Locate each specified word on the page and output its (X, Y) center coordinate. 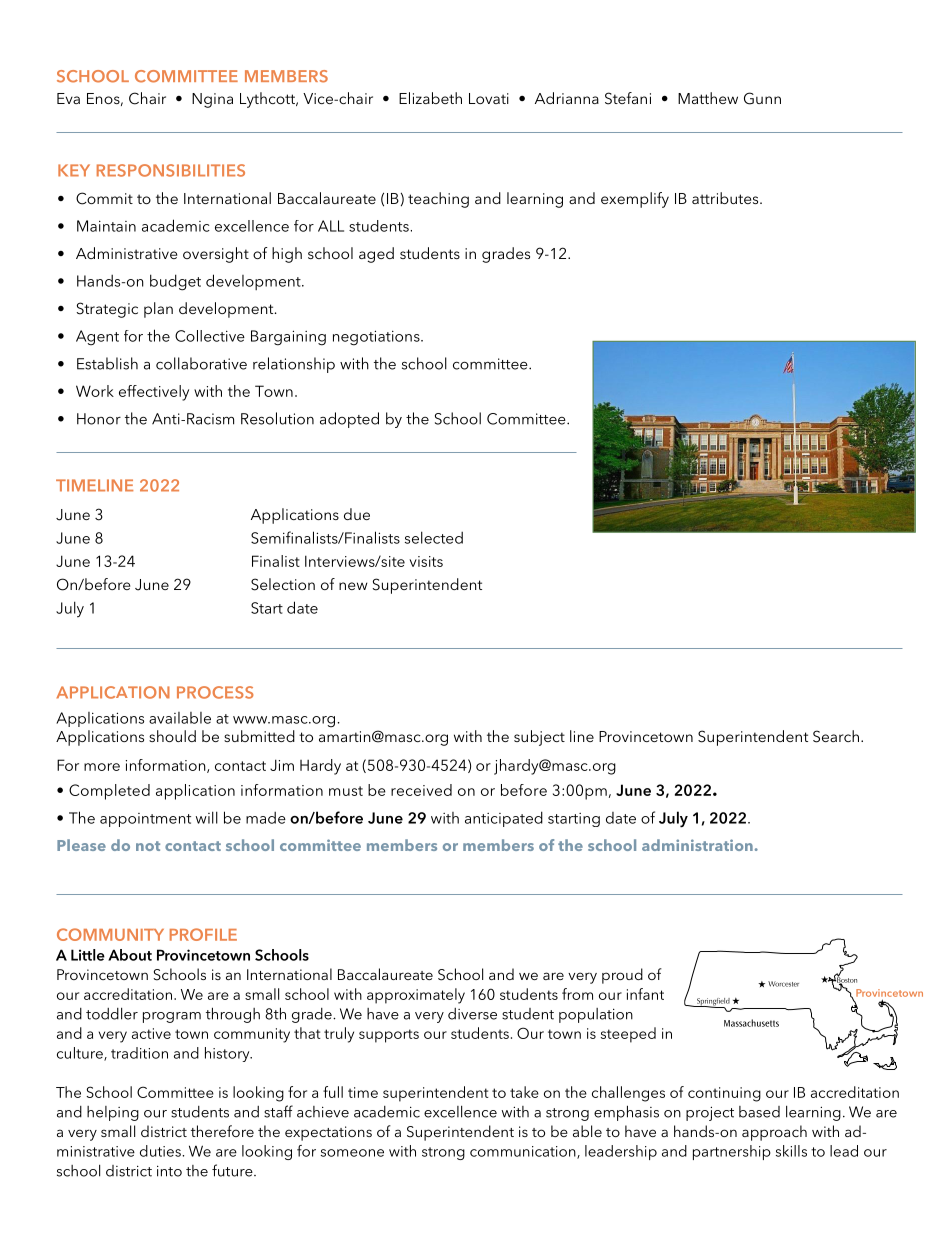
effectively (154, 393)
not (148, 846)
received (421, 790)
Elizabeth (430, 98)
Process (215, 692)
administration (697, 845)
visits (426, 561)
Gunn (762, 98)
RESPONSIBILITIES (171, 170)
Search (836, 736)
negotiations (377, 338)
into (169, 1171)
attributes (726, 198)
